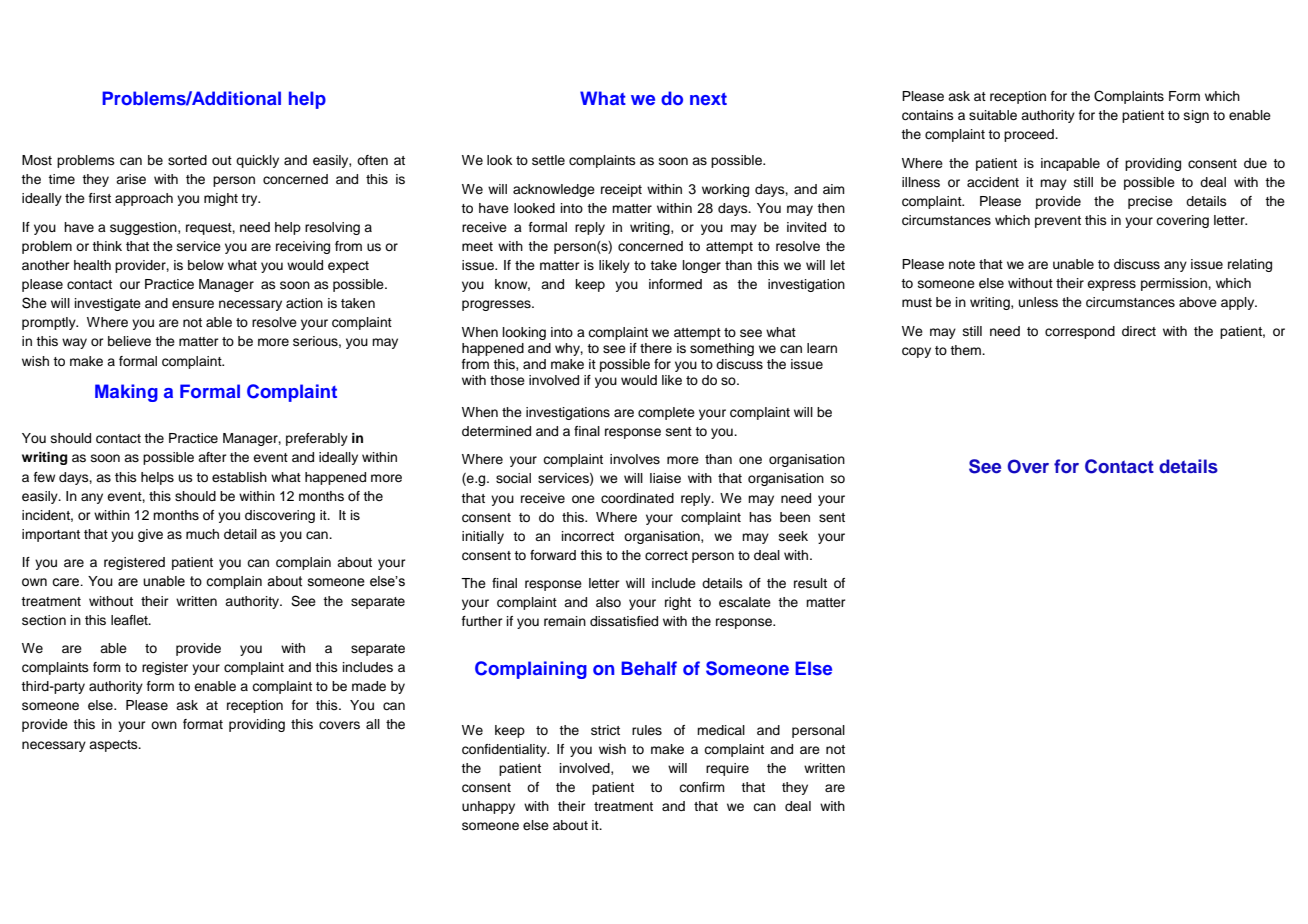  I want to click on sign, so click(1196, 116).
